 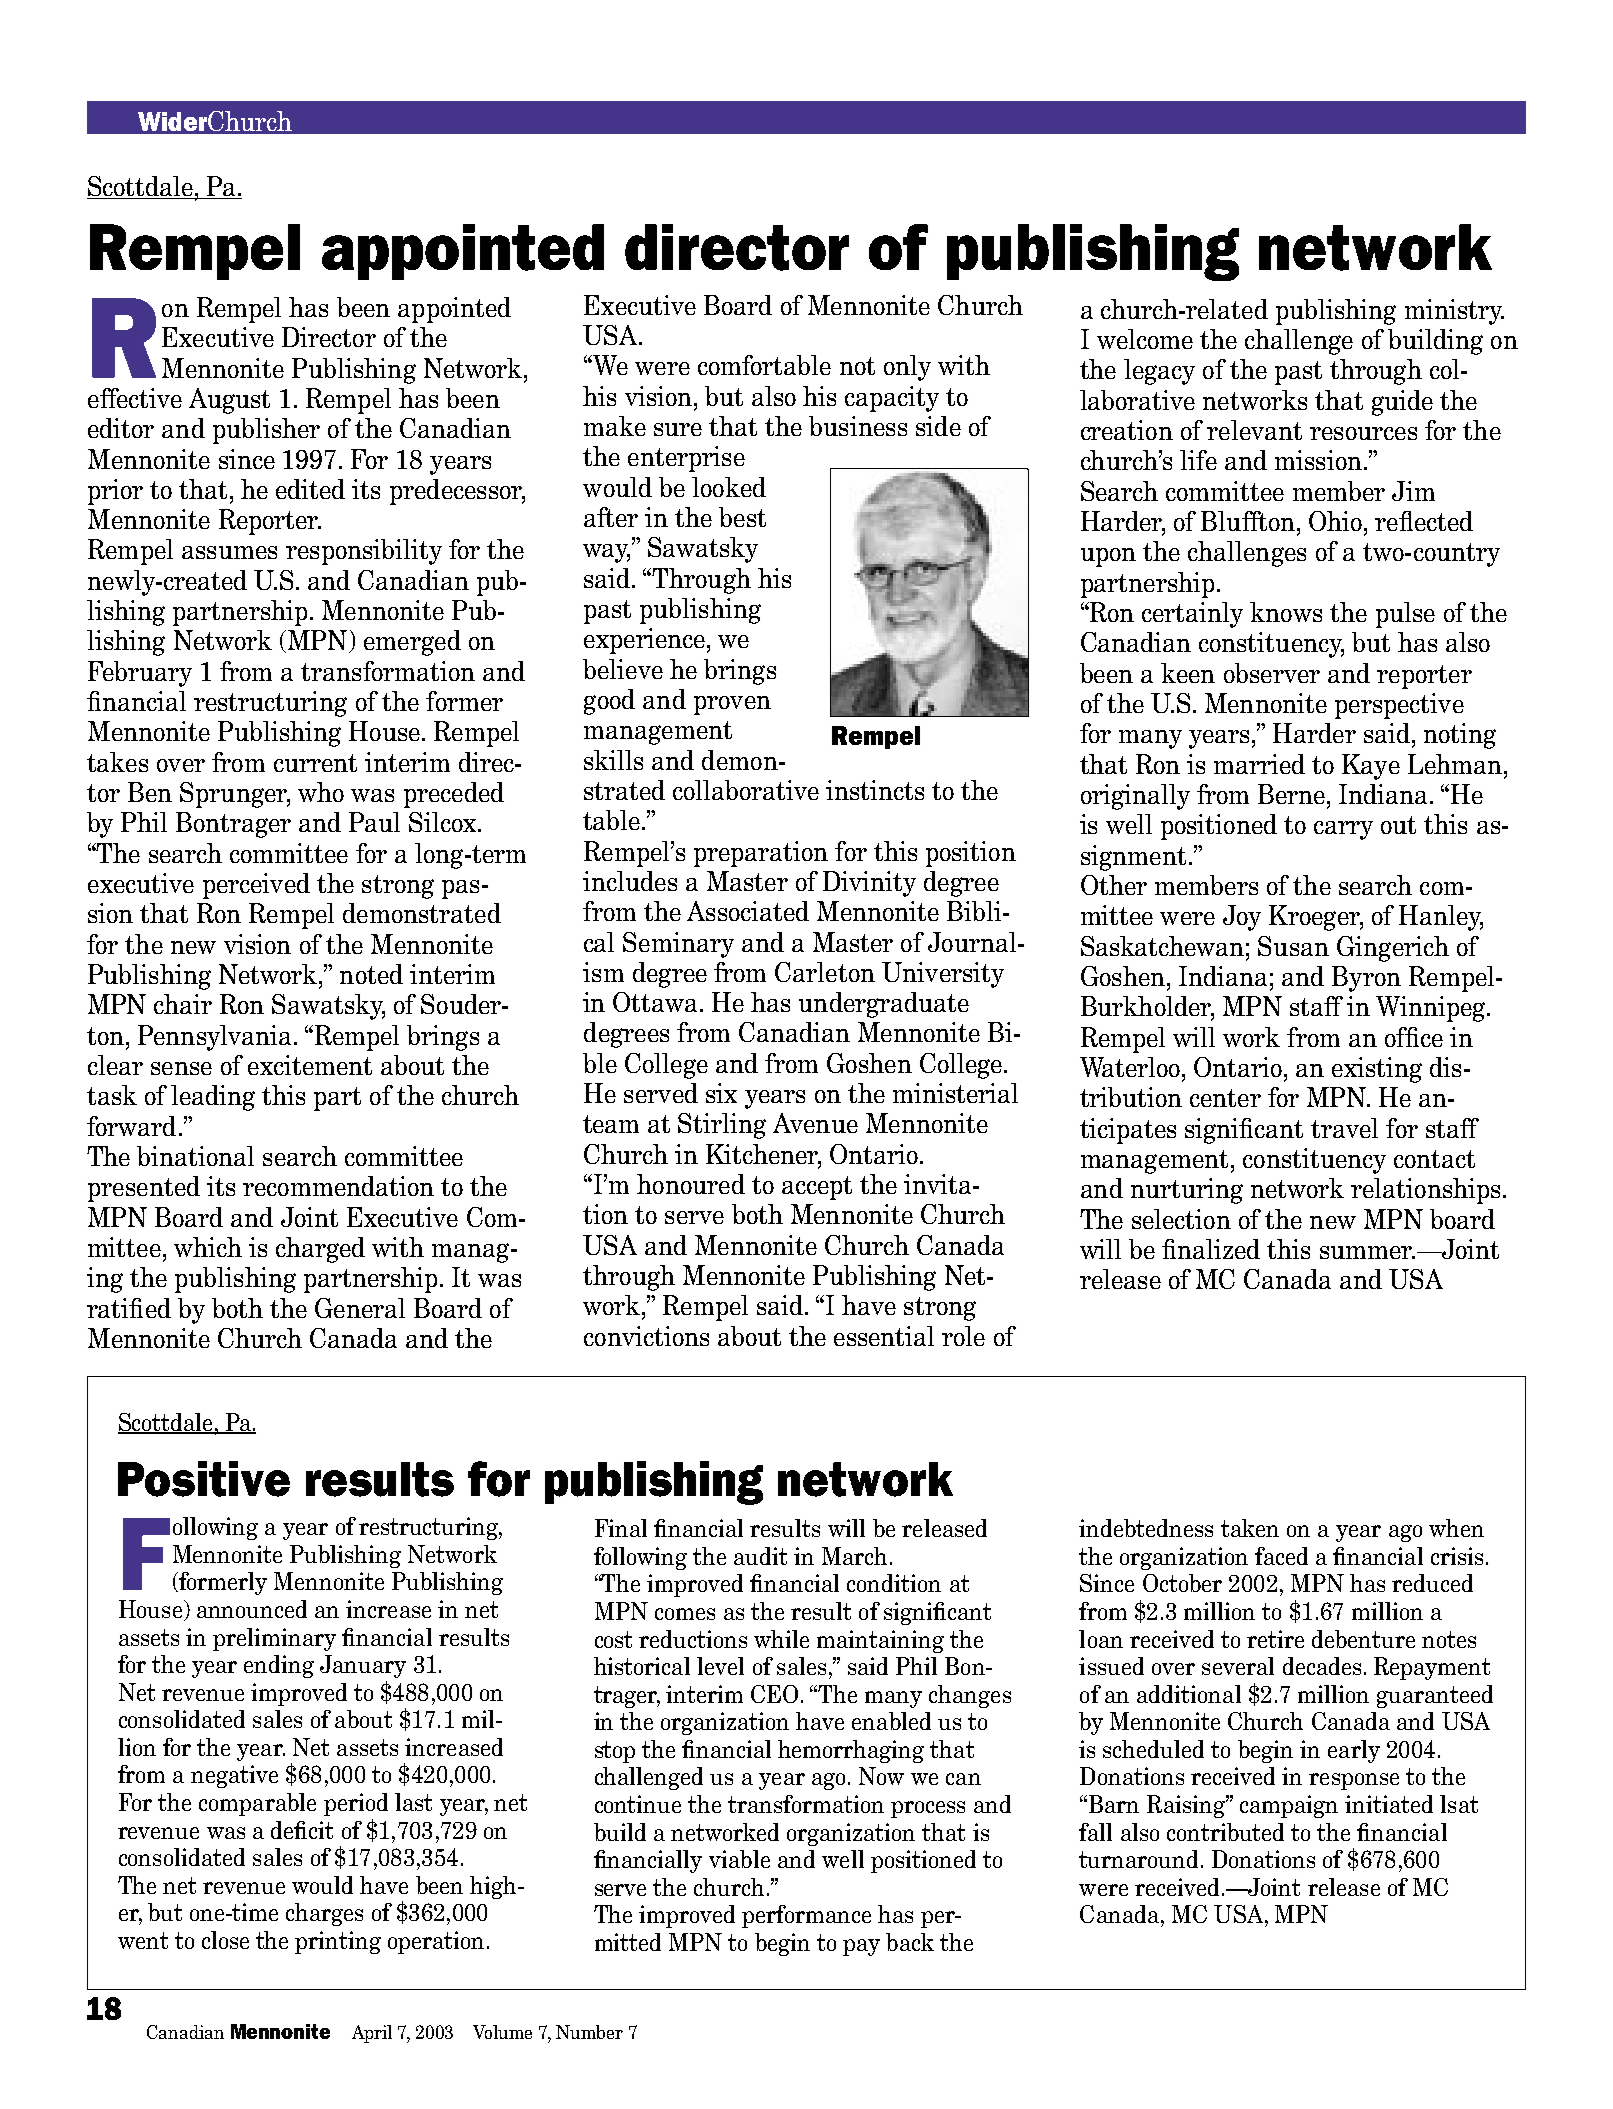 What do you see at coordinates (1344, 1128) in the document?
I see `travel` at bounding box center [1344, 1128].
